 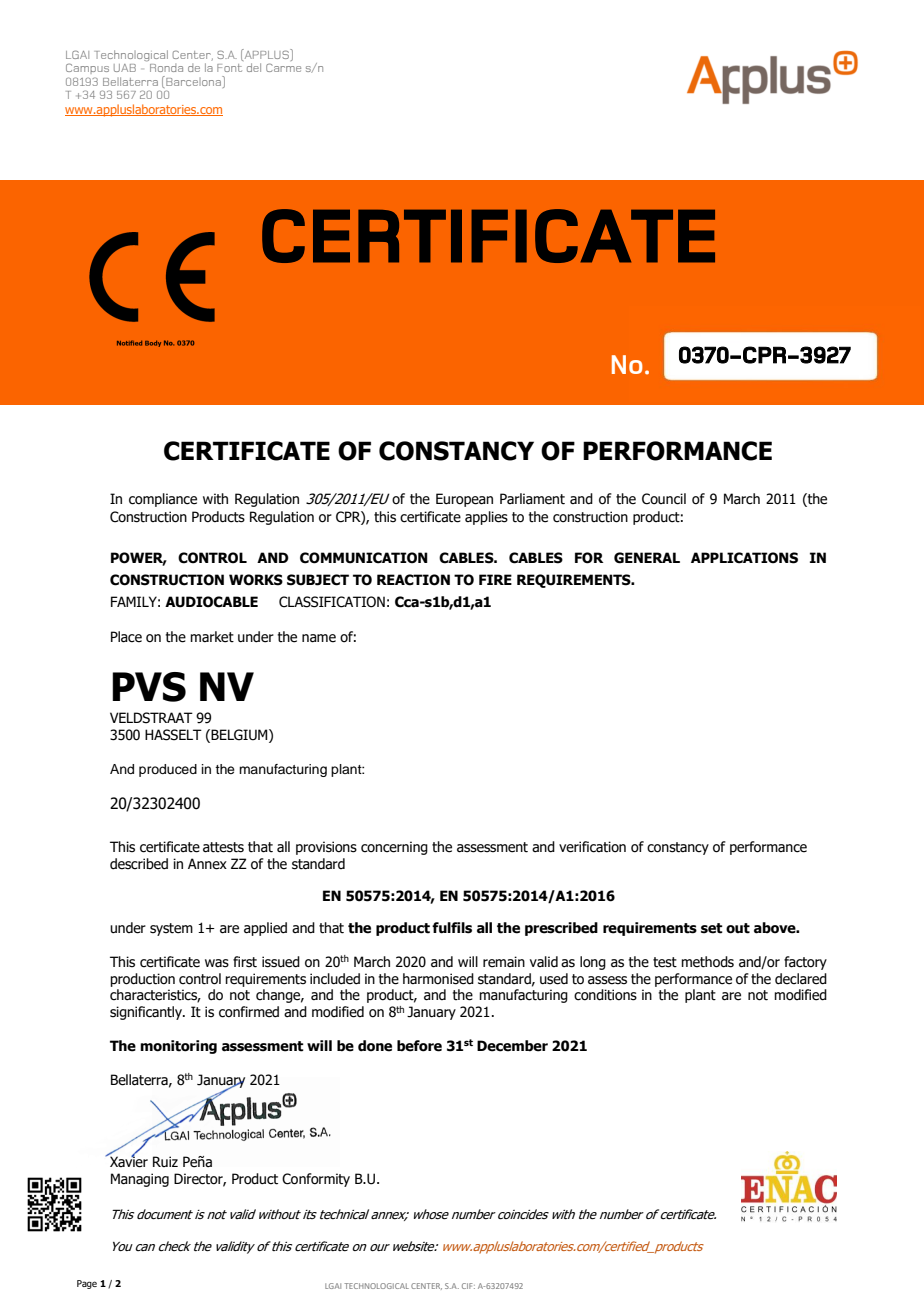 I want to click on PVS, so click(x=149, y=687).
